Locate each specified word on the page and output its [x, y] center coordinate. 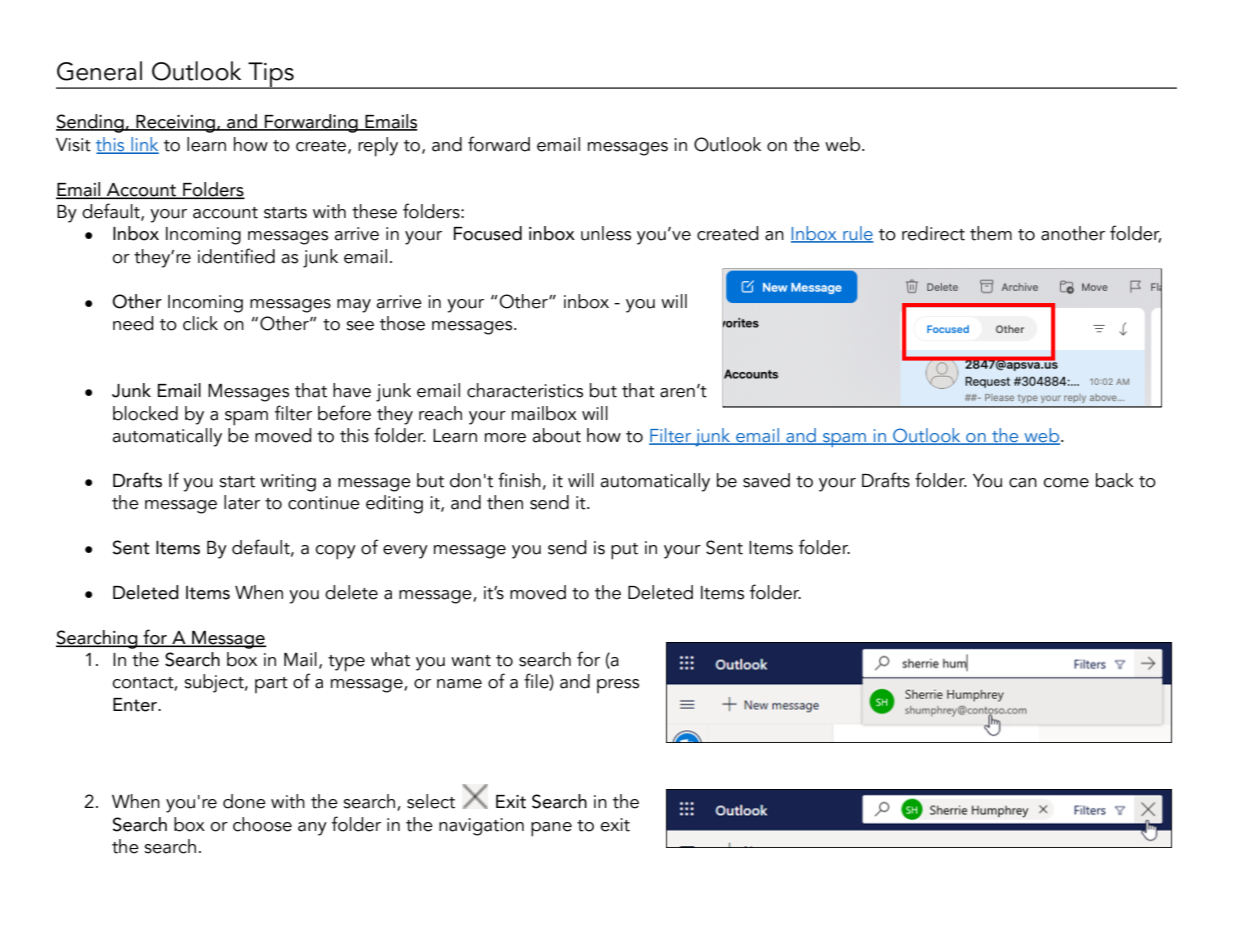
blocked [145, 413]
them [991, 233]
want [471, 661]
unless [606, 233]
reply [378, 147]
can [1023, 483]
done [244, 801]
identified [236, 256]
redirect [933, 233]
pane [551, 829]
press [618, 686]
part [271, 685]
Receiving [175, 124]
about [557, 435]
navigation [481, 827]
